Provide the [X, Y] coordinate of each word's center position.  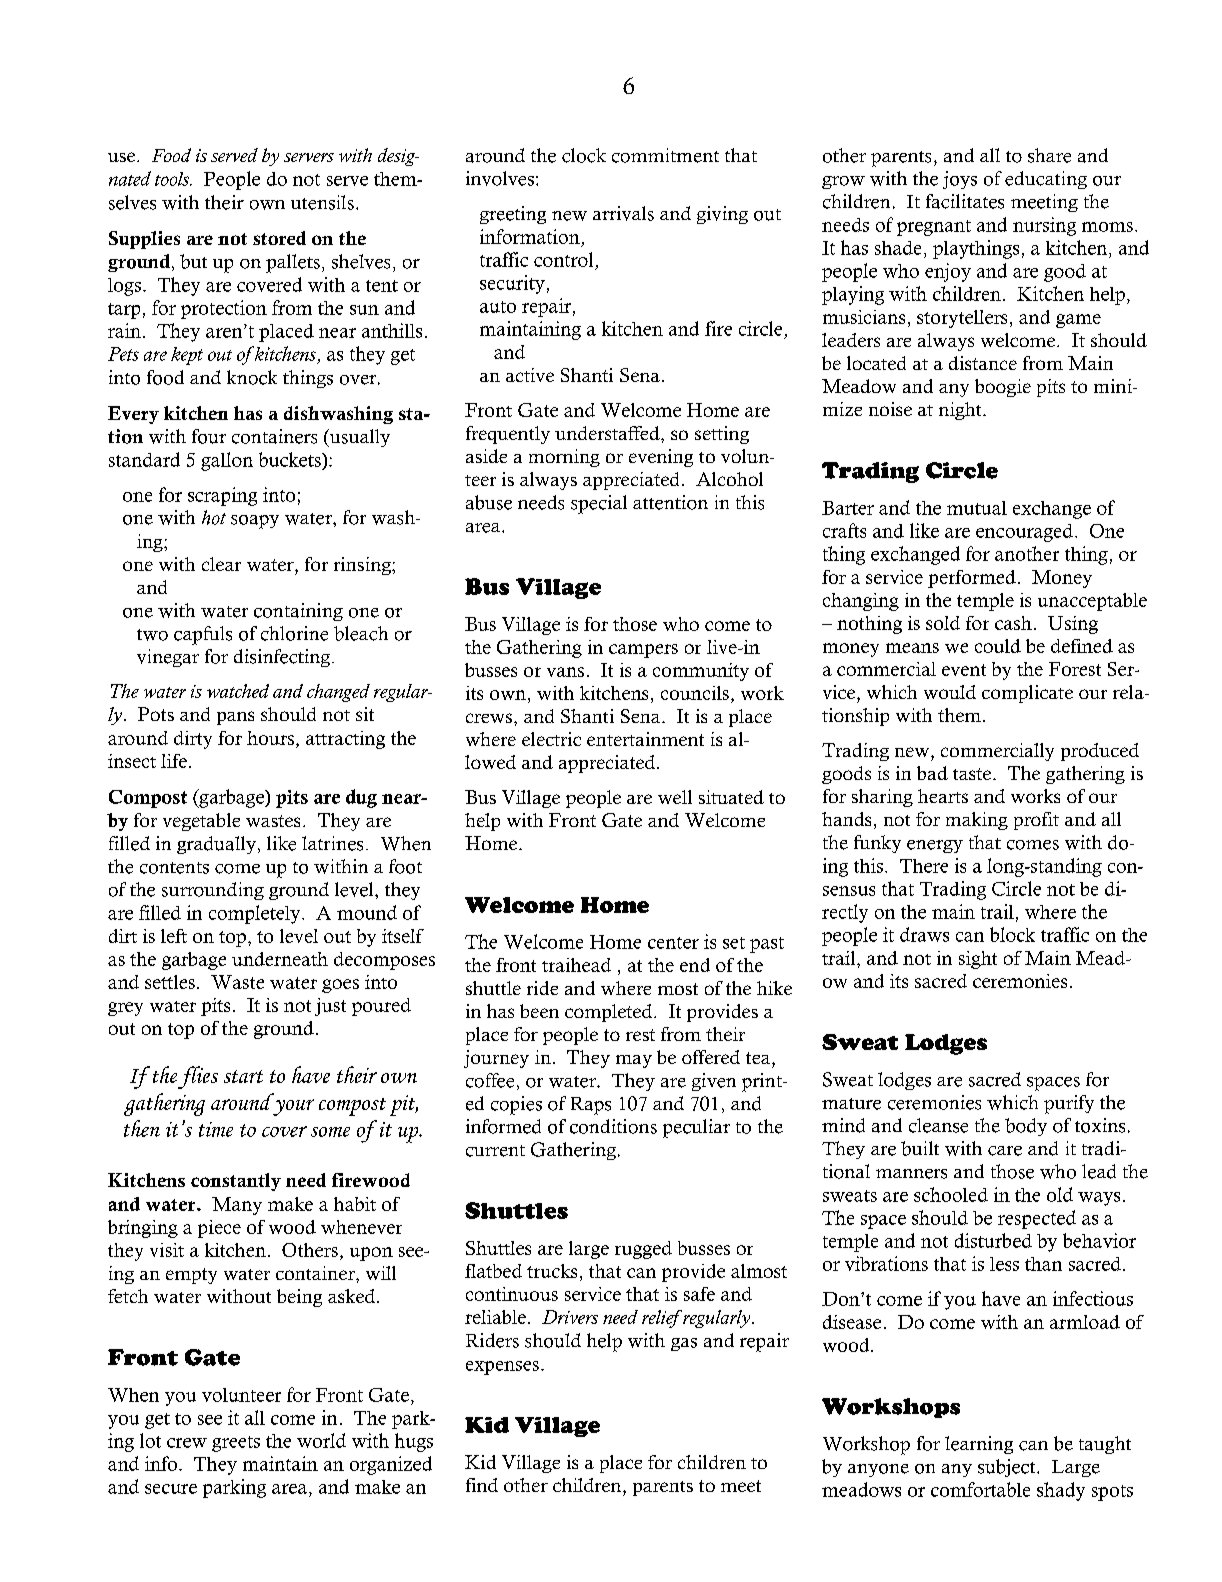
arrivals [623, 213]
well [675, 797]
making [977, 821]
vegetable [201, 822]
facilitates [965, 201]
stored [279, 238]
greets [236, 1444]
